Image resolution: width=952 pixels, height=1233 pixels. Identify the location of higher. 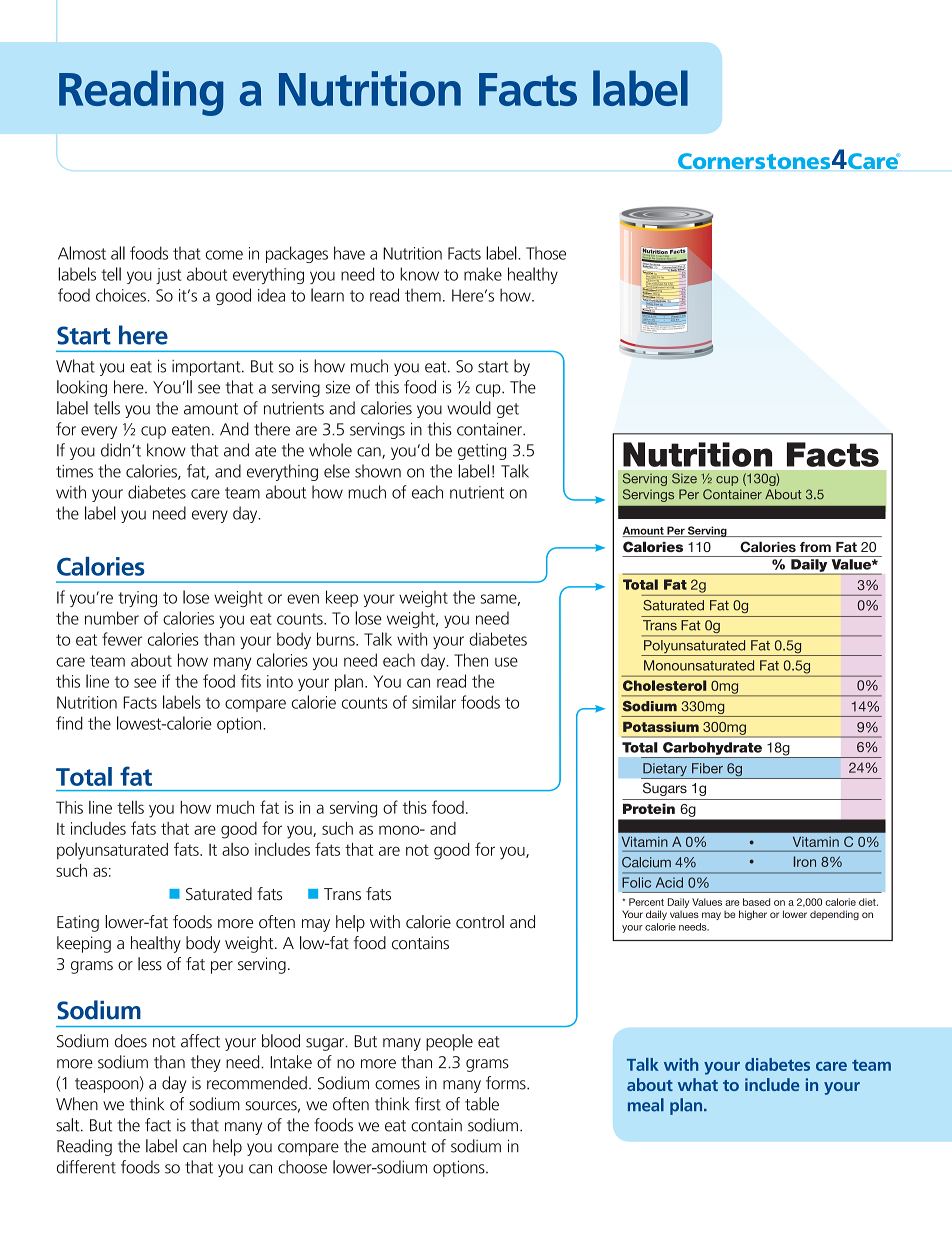
(753, 915).
